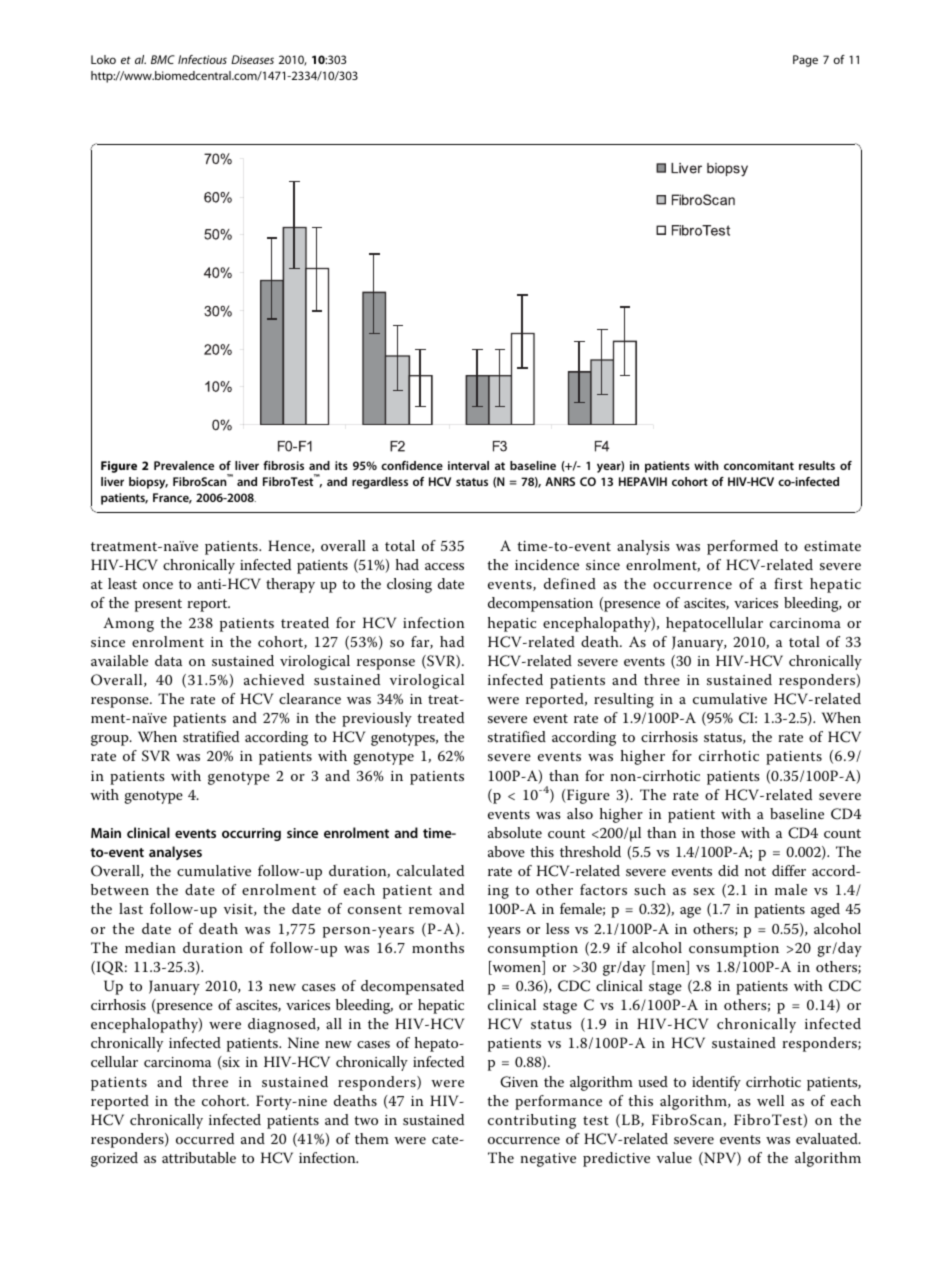 This screenshot has height=1270, width=952. Describe the element at coordinates (759, 465) in the screenshot. I see `concomitant` at that location.
